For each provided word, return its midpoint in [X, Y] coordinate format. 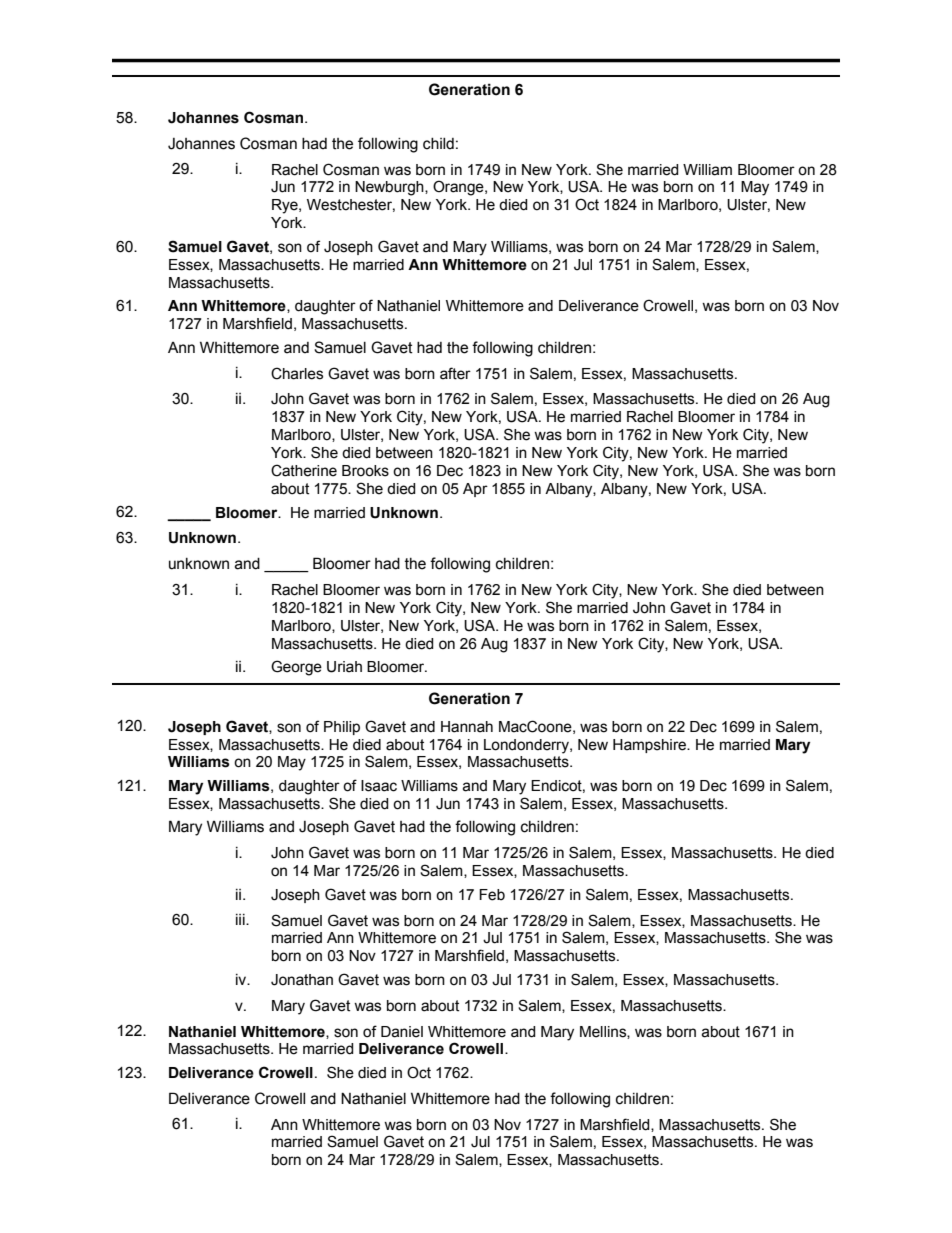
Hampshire [650, 746]
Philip [342, 728]
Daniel [402, 1032]
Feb [492, 895]
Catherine [304, 470]
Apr [475, 490]
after [455, 373]
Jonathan [302, 980]
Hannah [467, 727]
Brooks [365, 471]
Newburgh [390, 188]
